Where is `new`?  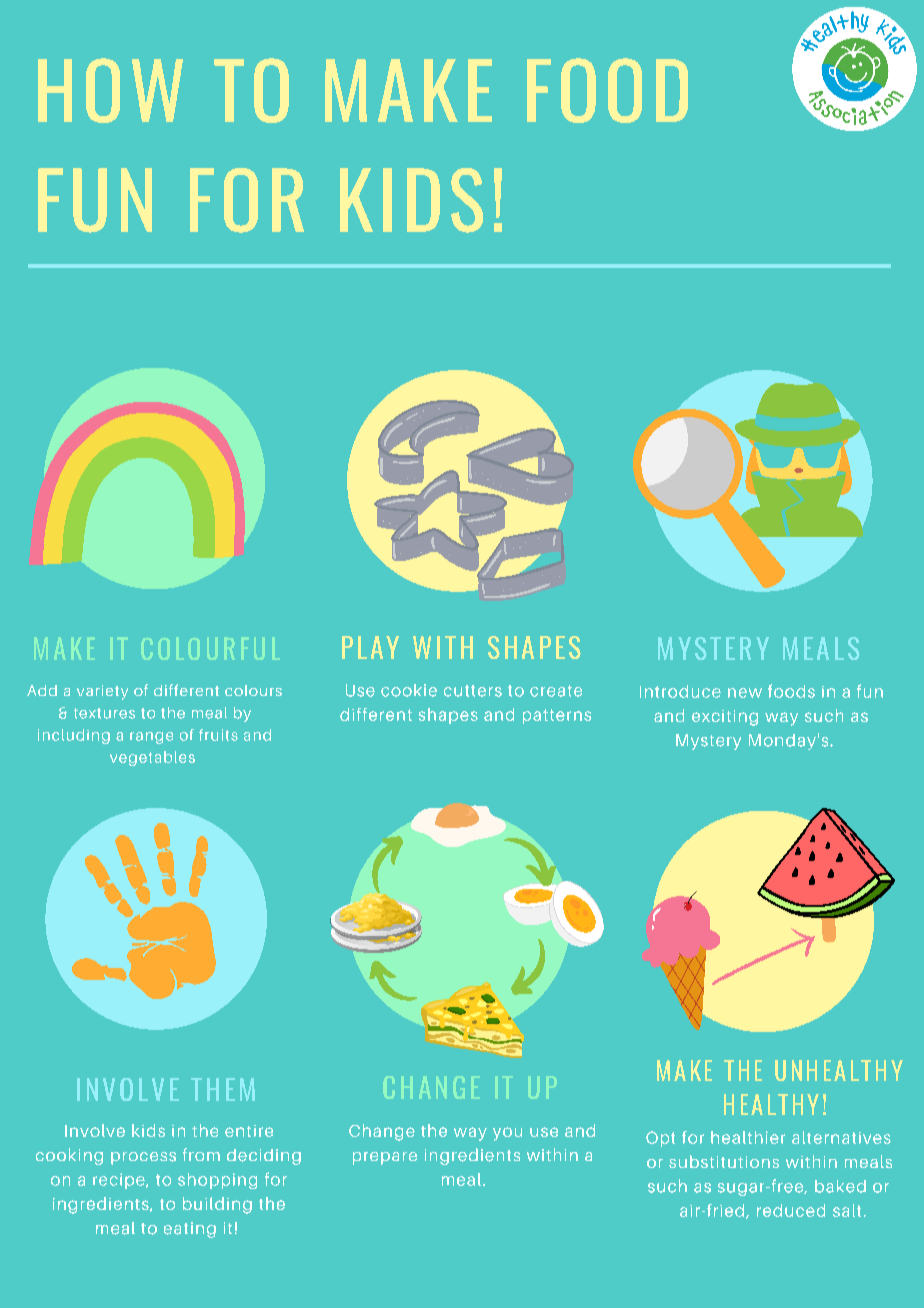
new is located at coordinates (745, 693).
